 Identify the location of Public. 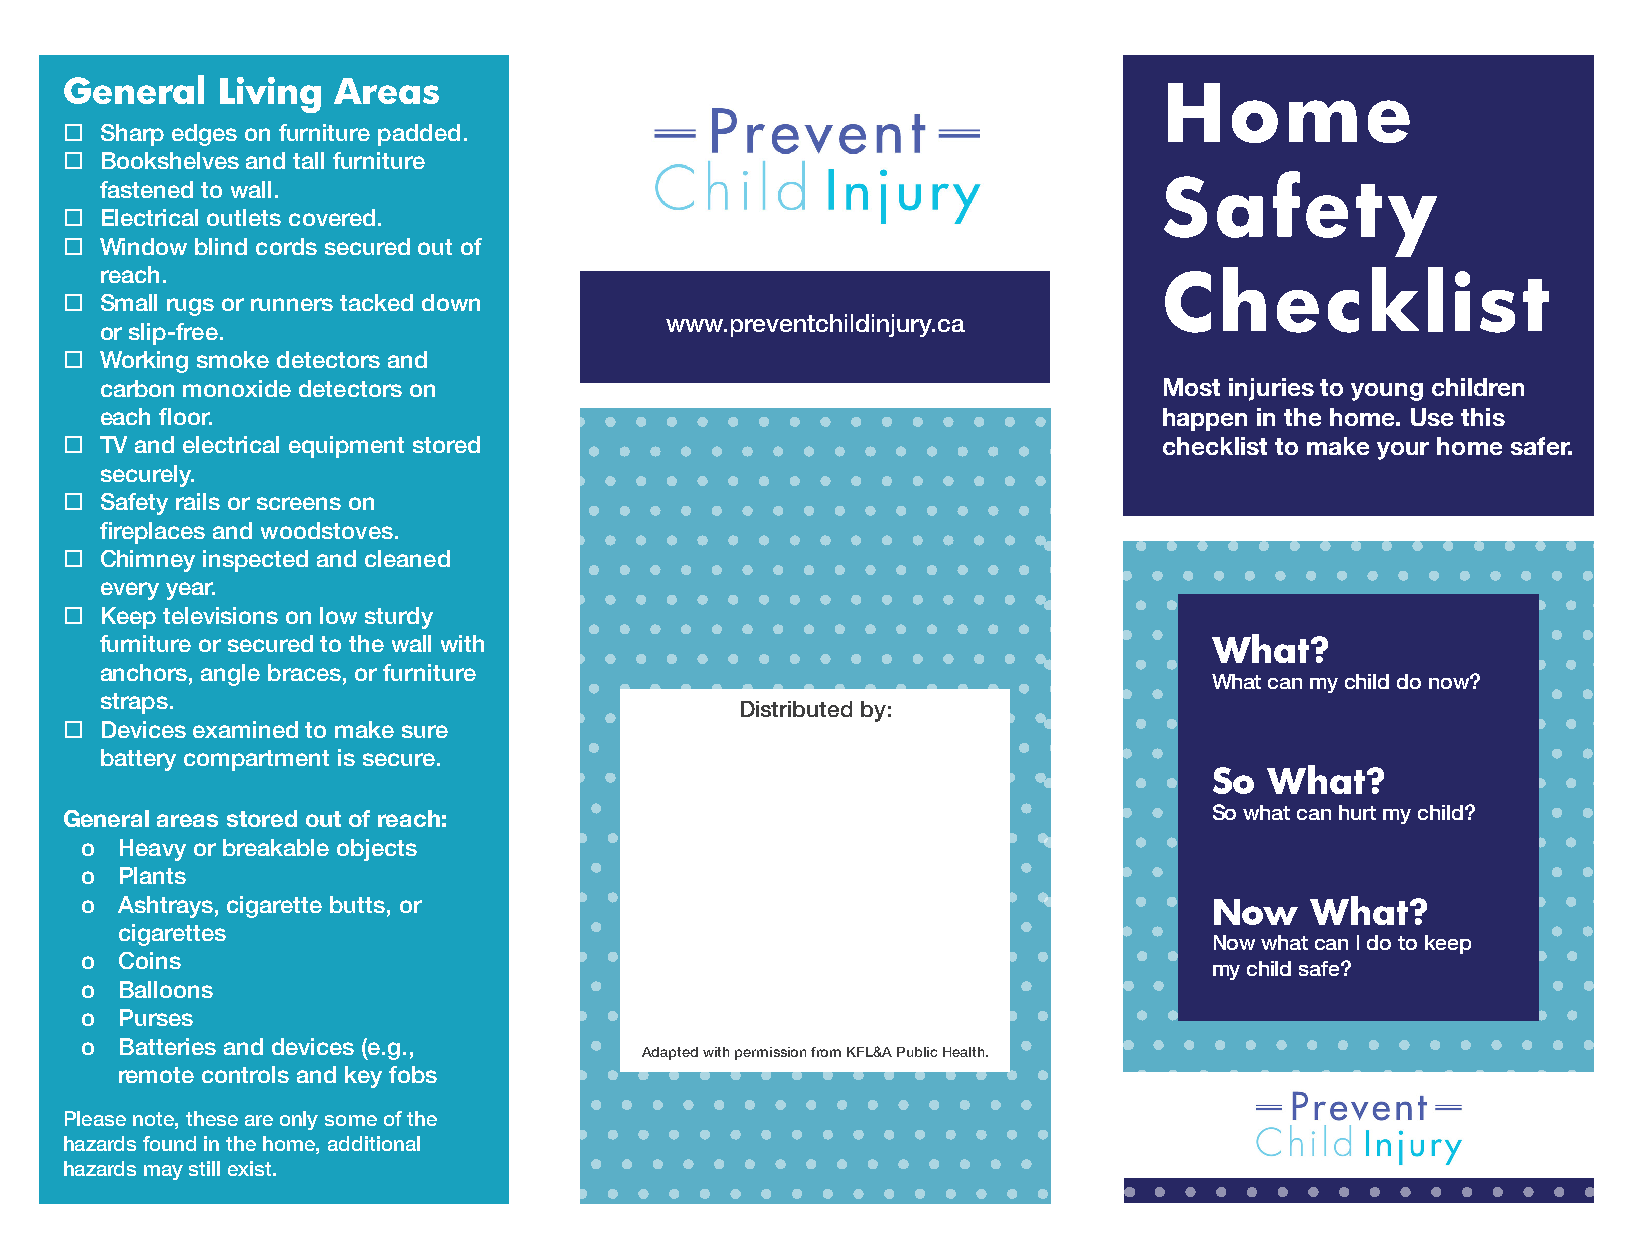
(917, 1052).
